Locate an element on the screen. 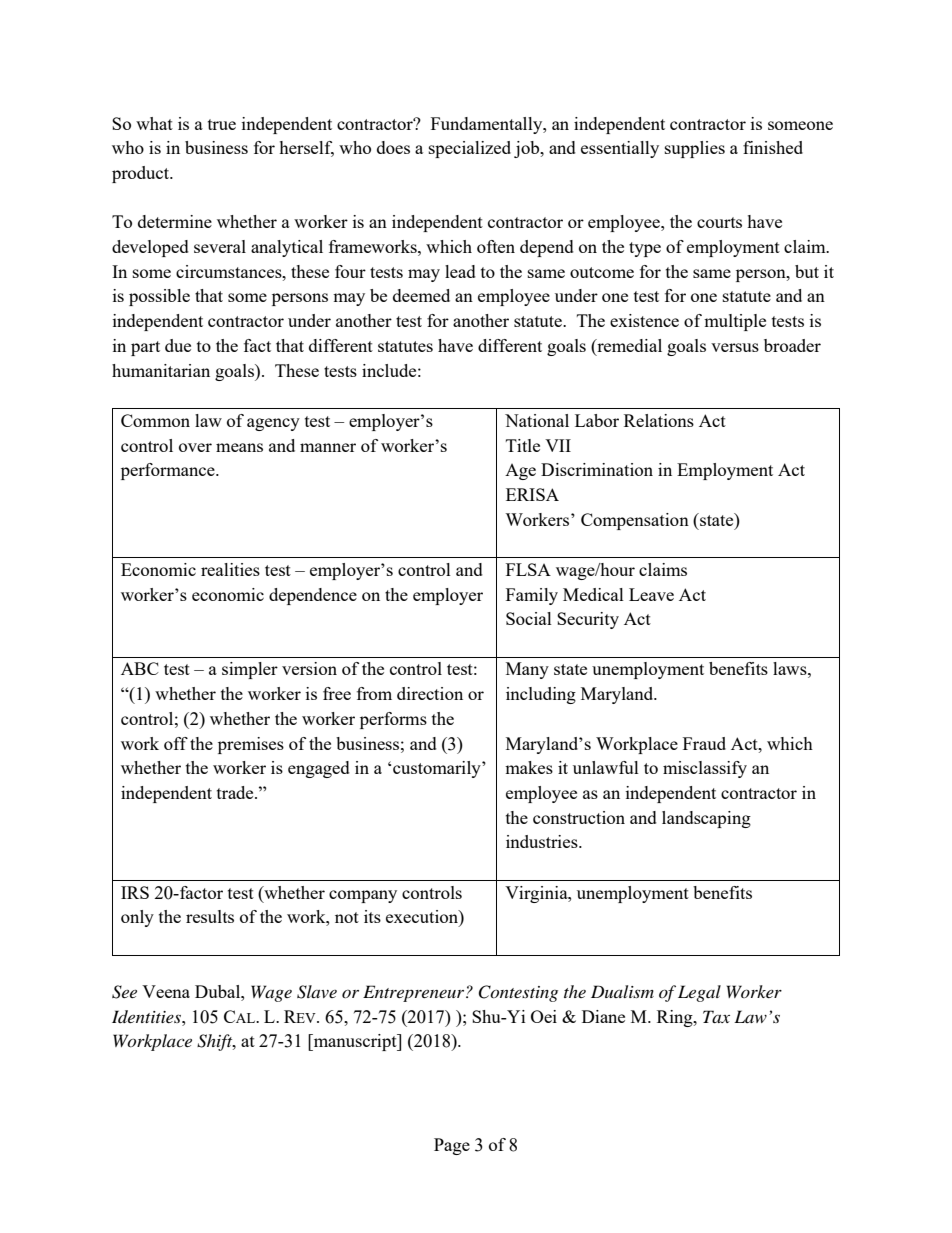 Image resolution: width=952 pixels, height=1233 pixels. Leave is located at coordinates (651, 594).
